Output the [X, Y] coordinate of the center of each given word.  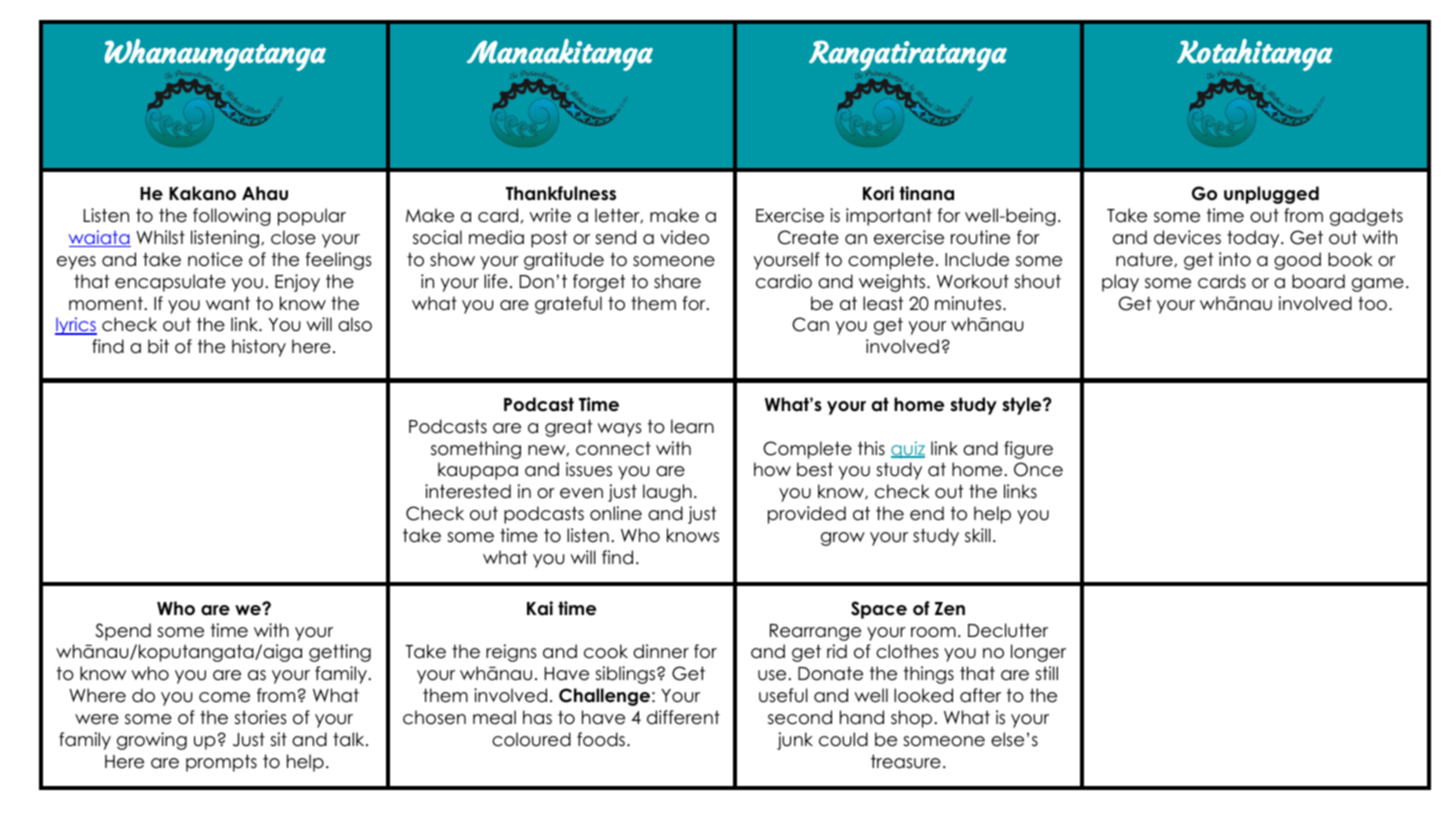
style [1023, 406]
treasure [906, 761]
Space [879, 610]
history [259, 348]
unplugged [1271, 195]
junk [795, 741]
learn [692, 426]
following [232, 217]
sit [278, 739]
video [684, 237]
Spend [123, 632]
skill [978, 535]
